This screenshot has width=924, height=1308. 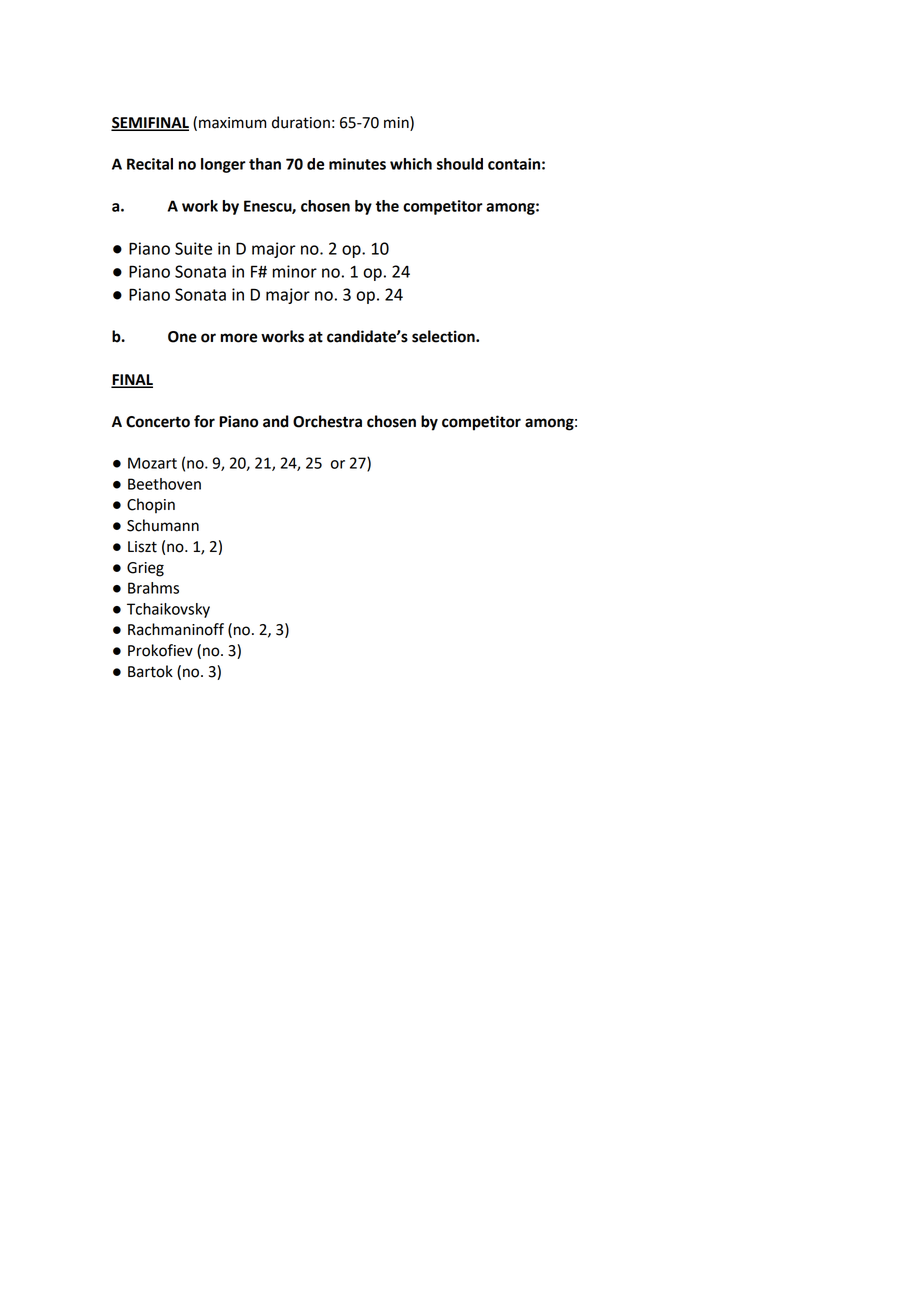 What do you see at coordinates (301, 122) in the screenshot?
I see `duration` at bounding box center [301, 122].
